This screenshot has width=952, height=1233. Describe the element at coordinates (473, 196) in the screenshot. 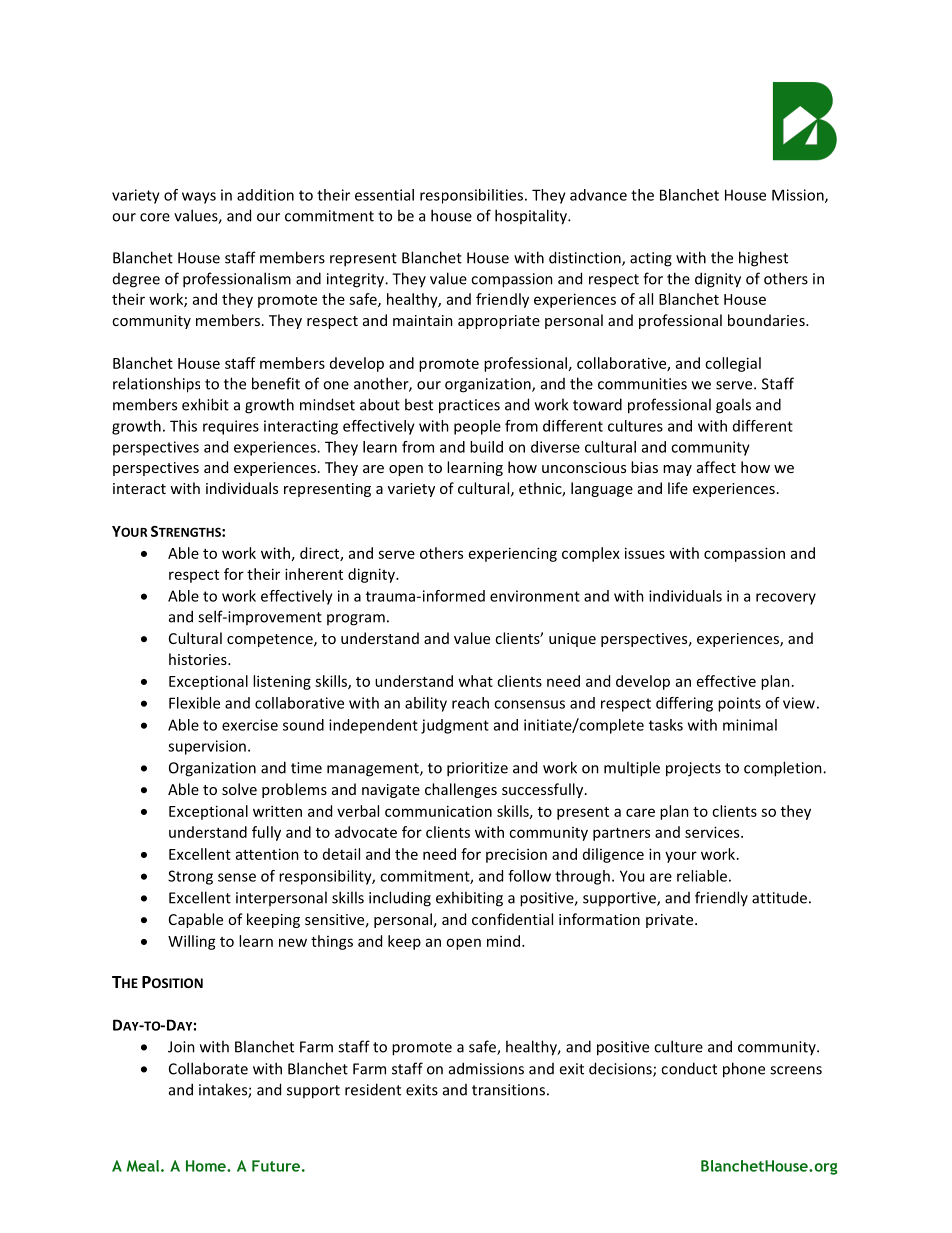

I see `responsibilities` at that location.
